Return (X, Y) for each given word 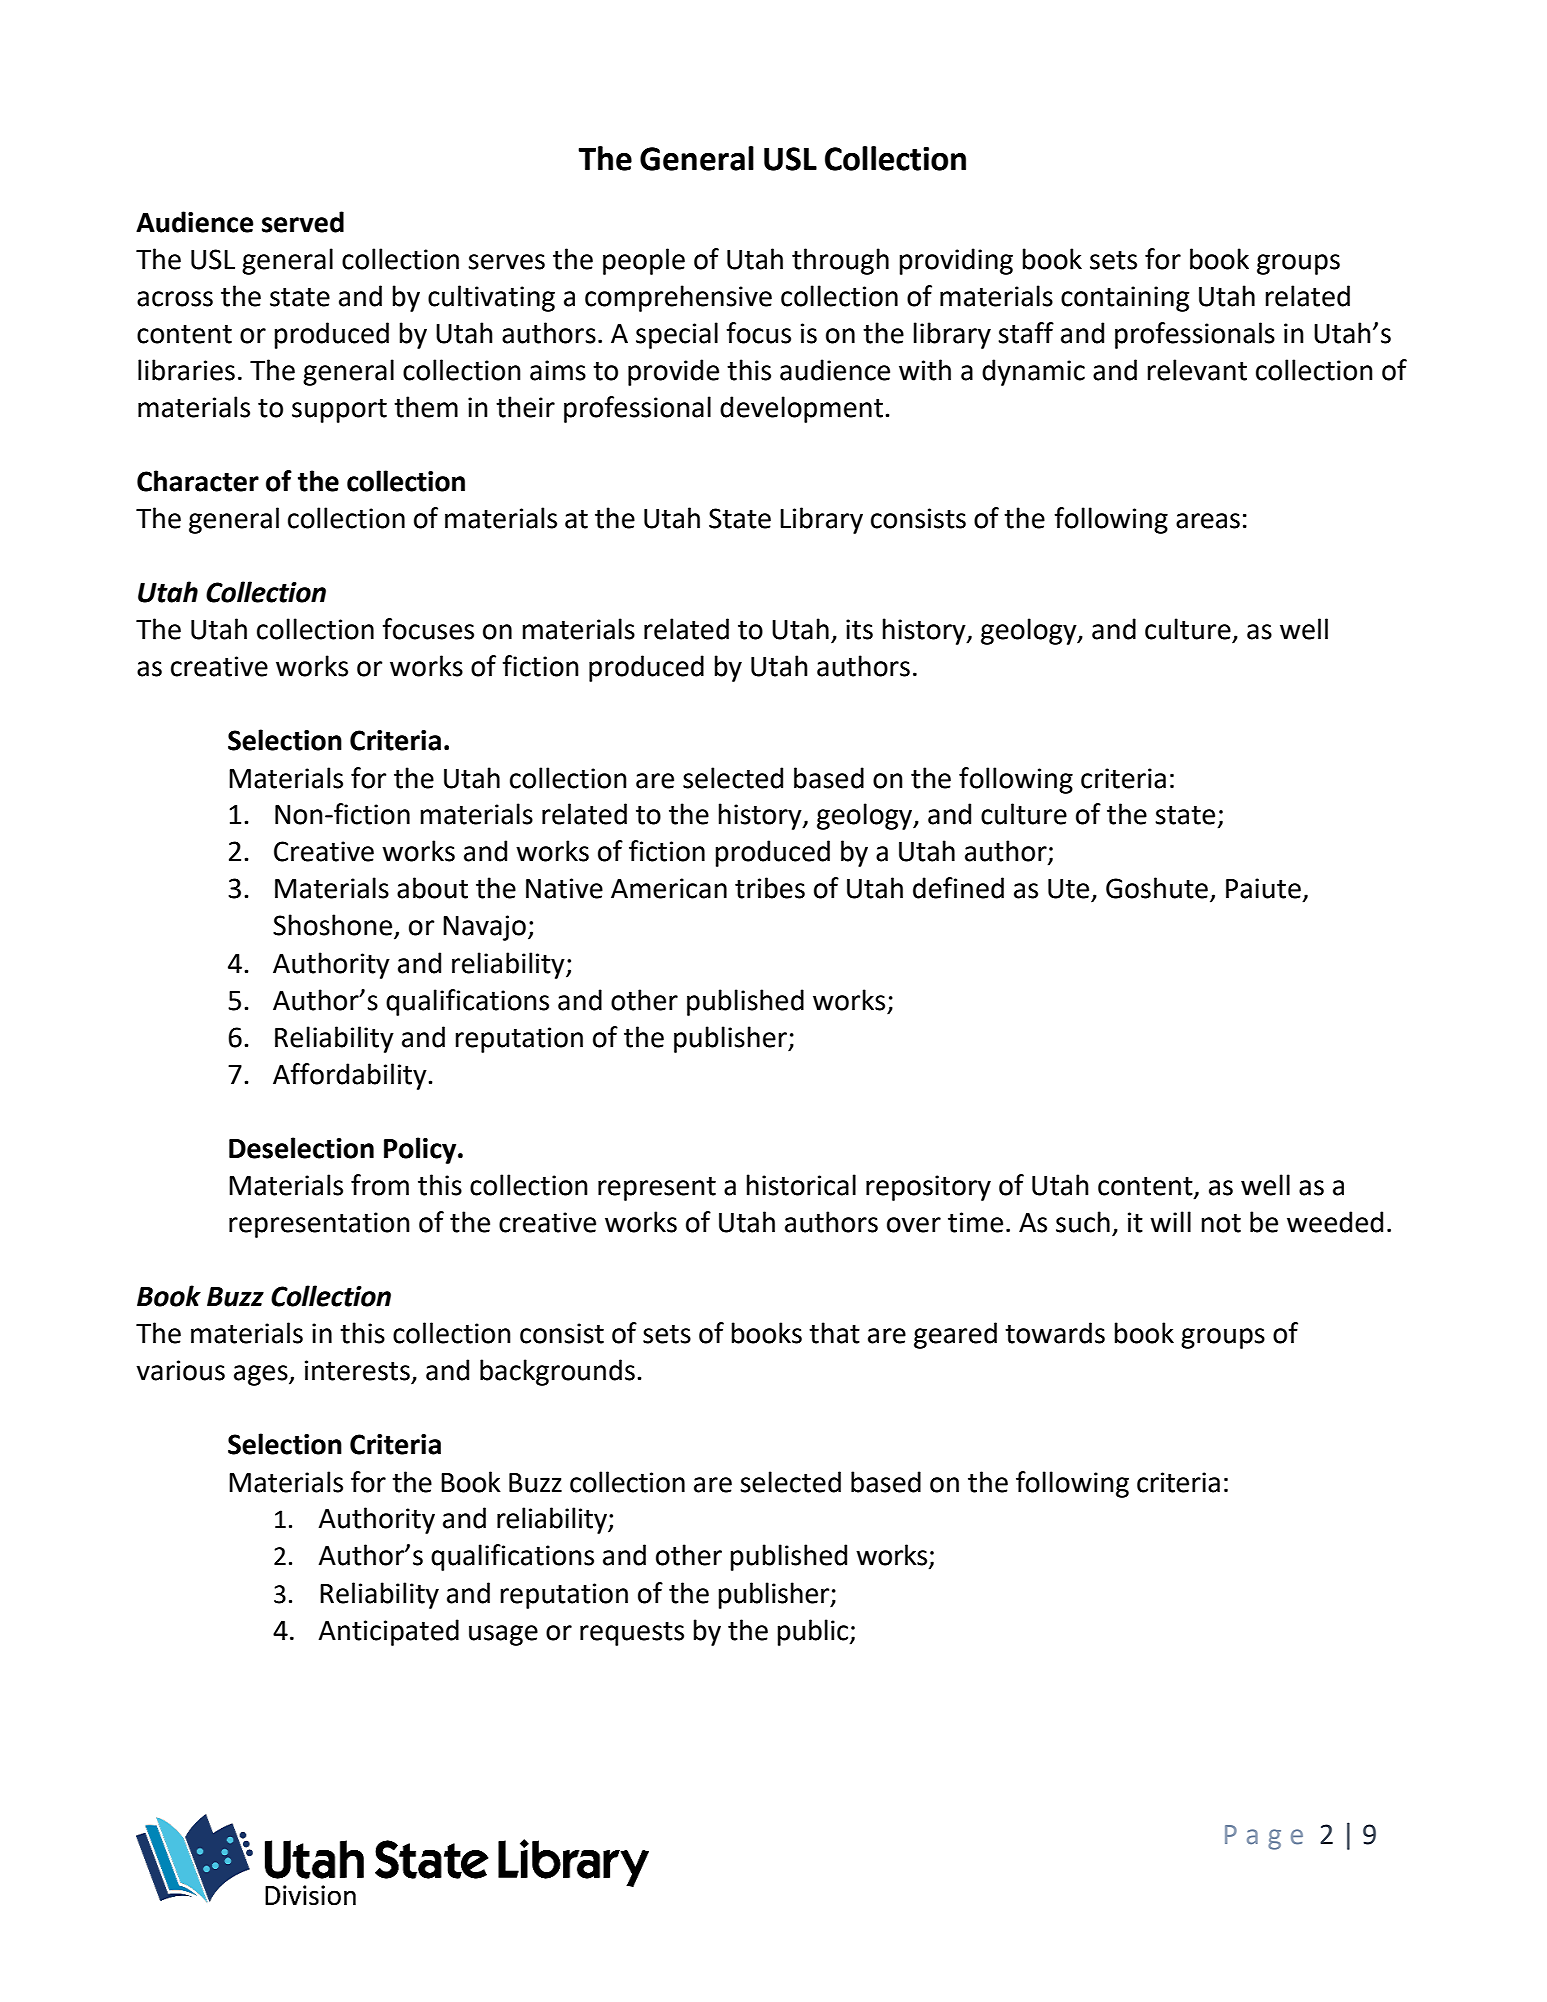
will (1170, 1221)
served (303, 222)
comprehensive (678, 298)
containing (1125, 299)
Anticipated (388, 1632)
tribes (770, 888)
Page (1264, 1837)
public (813, 1632)
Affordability (351, 1076)
